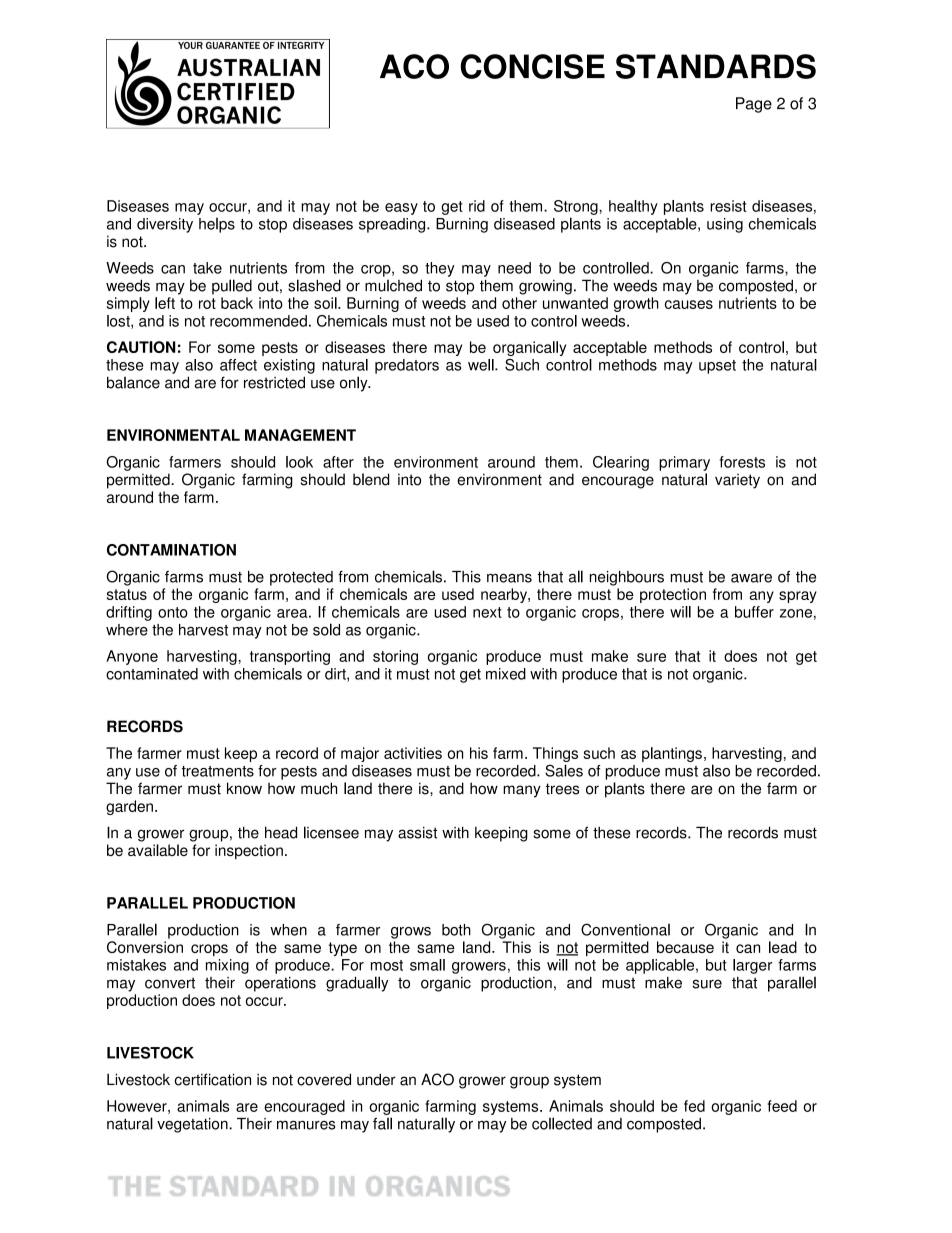  Describe the element at coordinates (717, 367) in the document. I see `upset` at that location.
